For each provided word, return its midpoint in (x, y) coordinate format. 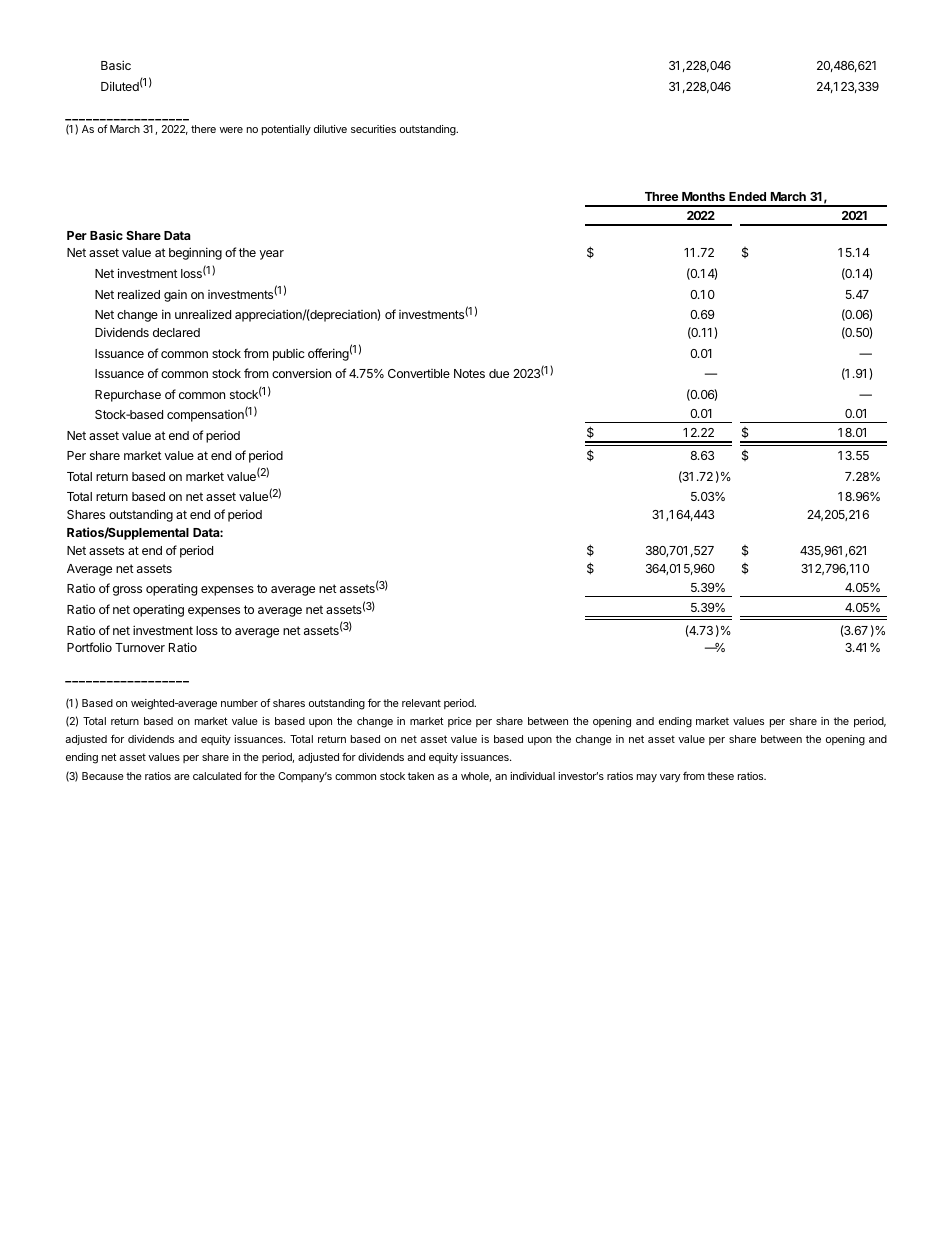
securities (373, 129)
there (203, 129)
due (499, 373)
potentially (286, 130)
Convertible (419, 373)
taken (421, 776)
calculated (217, 776)
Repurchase (128, 396)
